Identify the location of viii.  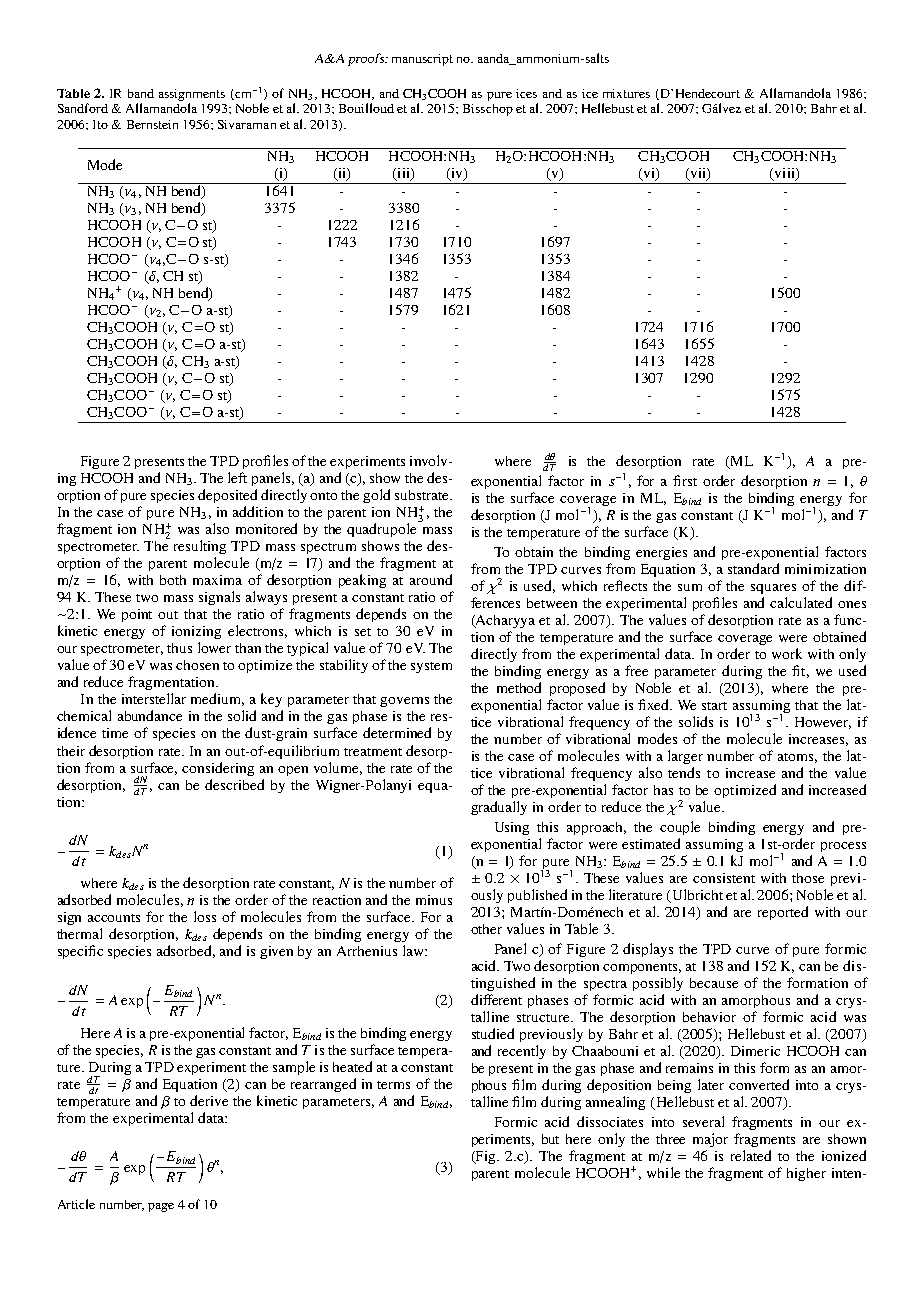
(785, 174).
